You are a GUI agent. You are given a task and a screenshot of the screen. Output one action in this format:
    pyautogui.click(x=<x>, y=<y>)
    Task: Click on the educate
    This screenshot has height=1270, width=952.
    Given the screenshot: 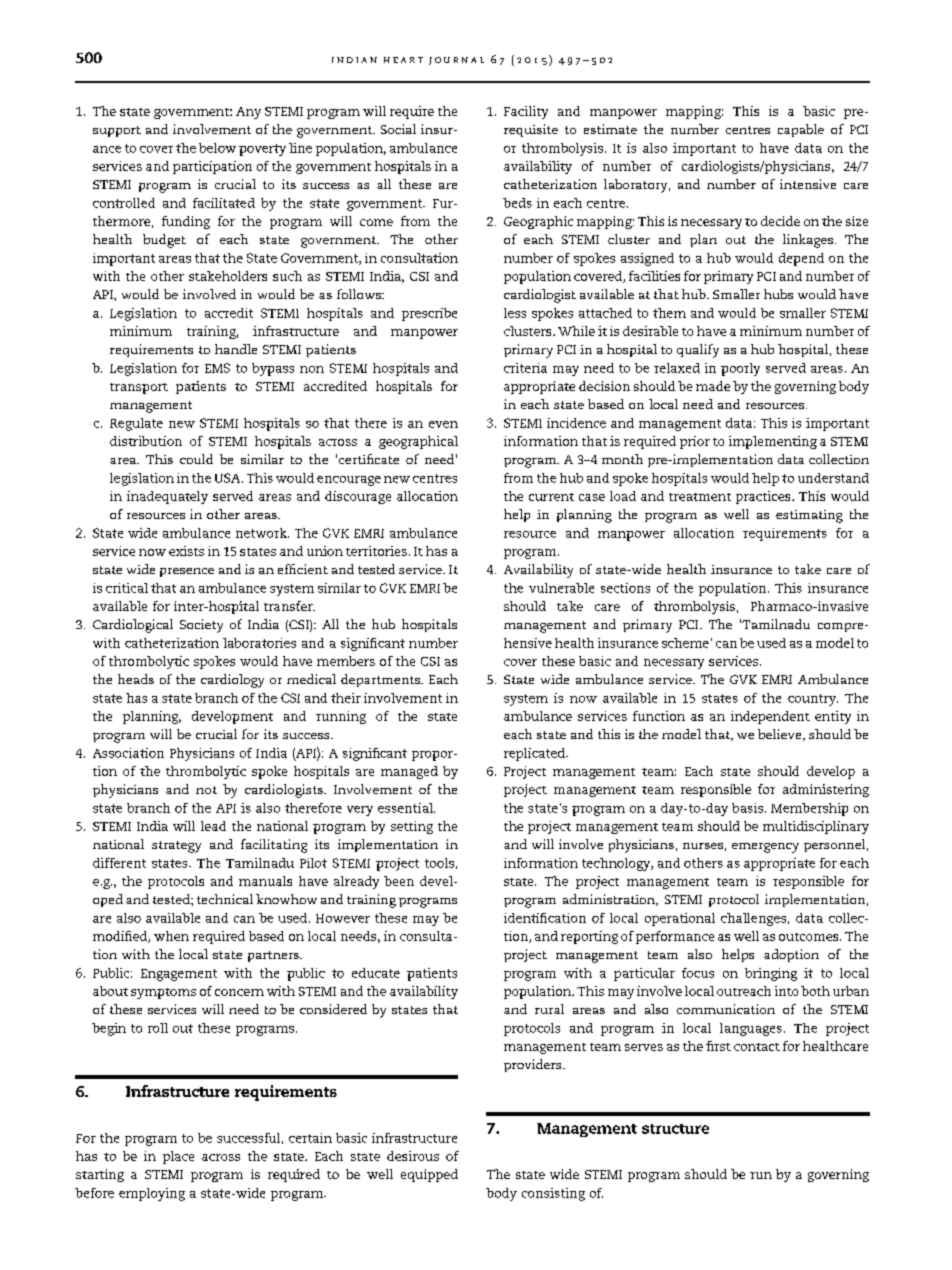 What is the action you would take?
    pyautogui.click(x=376, y=973)
